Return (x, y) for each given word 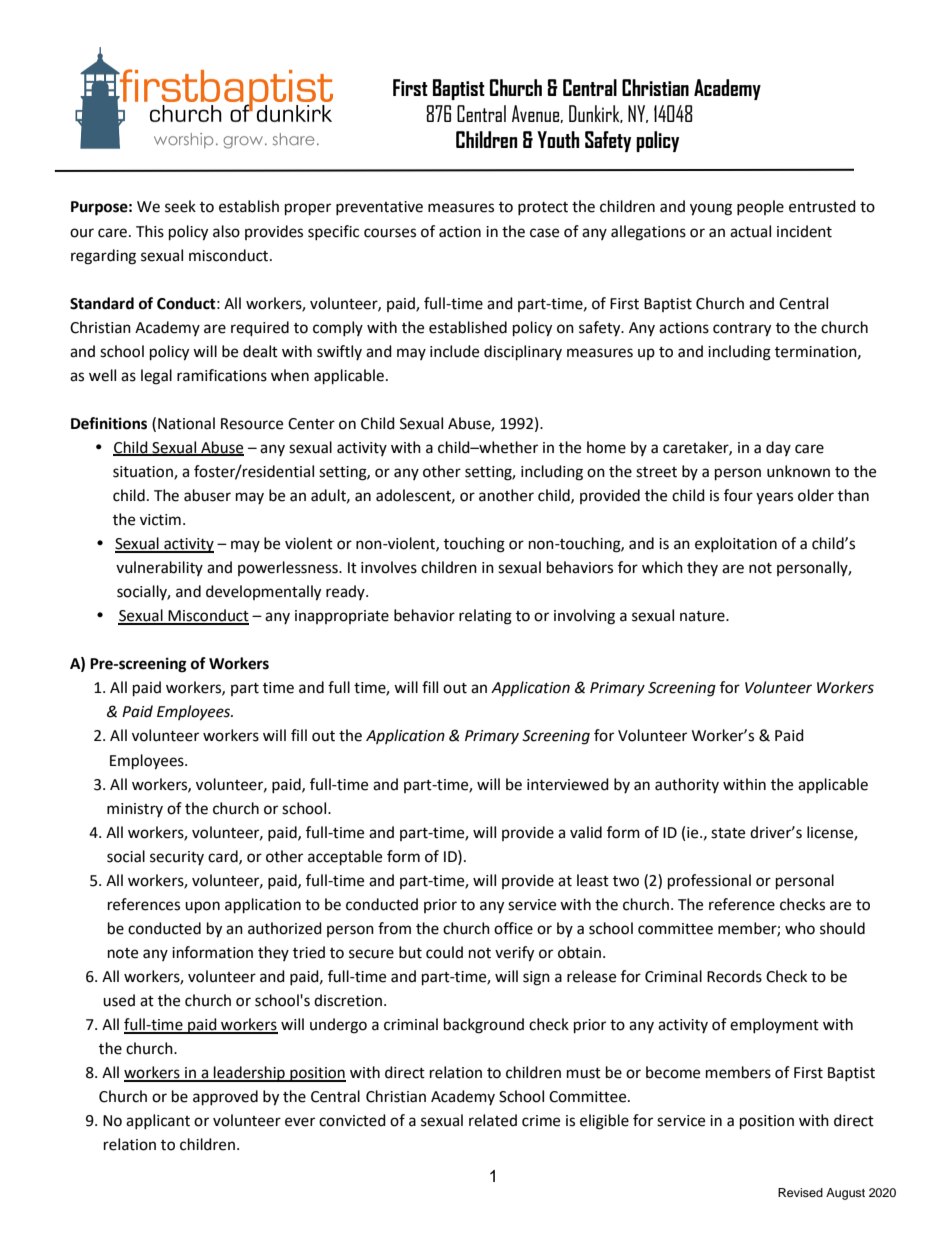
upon (202, 907)
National (186, 423)
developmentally (263, 593)
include (454, 351)
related (493, 1120)
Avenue (536, 114)
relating (485, 617)
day (778, 448)
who (800, 928)
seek (180, 206)
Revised (800, 1192)
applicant (158, 1121)
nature (703, 616)
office (513, 928)
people (760, 207)
